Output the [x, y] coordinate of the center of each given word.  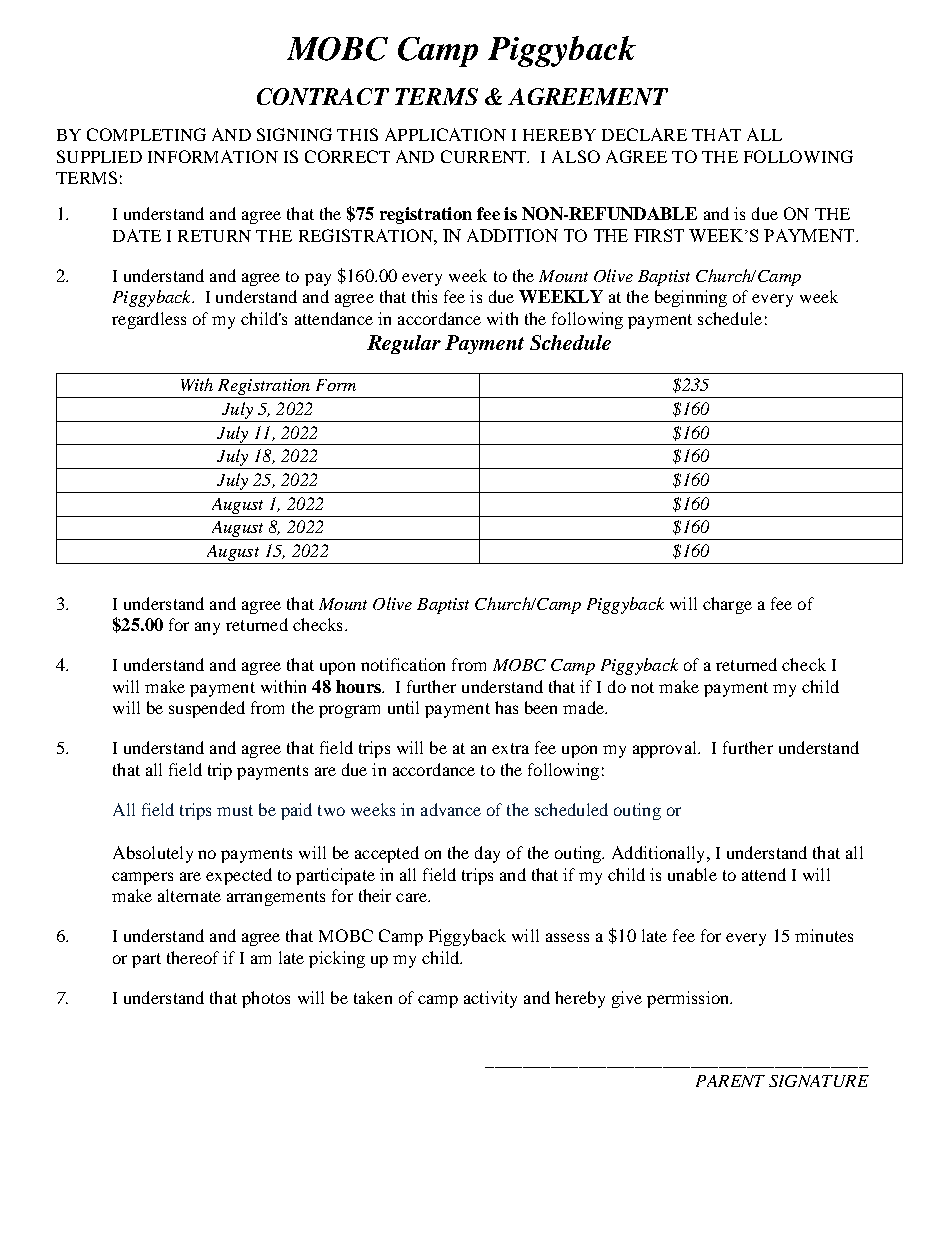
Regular [404, 344]
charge [727, 605]
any [207, 628]
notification [403, 664]
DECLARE [644, 134]
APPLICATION [445, 134]
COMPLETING [146, 134]
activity [490, 999]
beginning [691, 298]
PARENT [730, 1081]
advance [451, 809]
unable [692, 874]
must [235, 810]
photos [266, 999]
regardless [149, 320]
